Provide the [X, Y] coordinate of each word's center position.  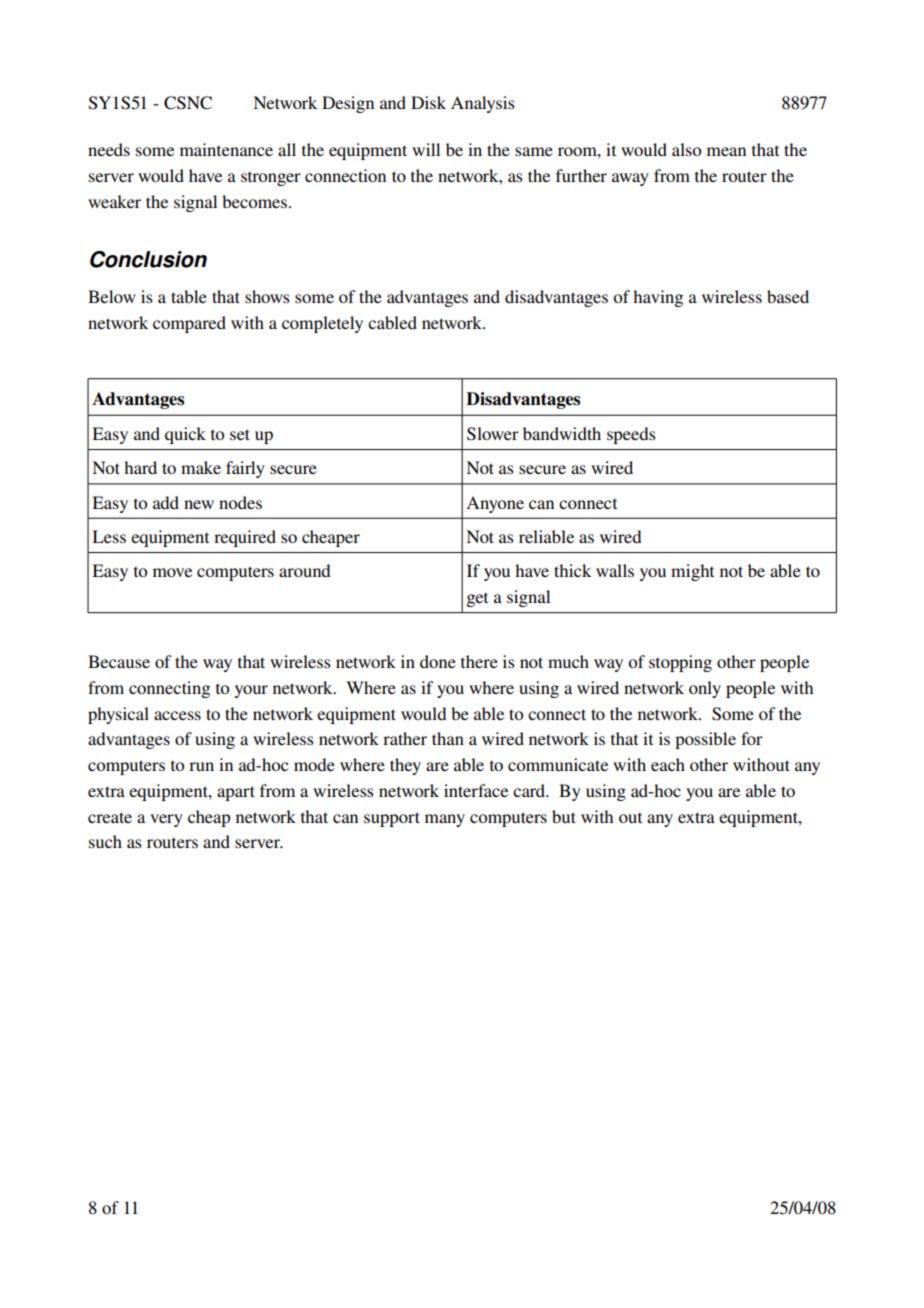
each [668, 764]
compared [189, 324]
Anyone [495, 504]
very [166, 820]
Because [119, 661]
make [201, 467]
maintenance [226, 149]
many [445, 820]
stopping [680, 663]
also [686, 149]
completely [322, 324]
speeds [631, 435]
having [658, 298]
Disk [428, 102]
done [438, 661]
